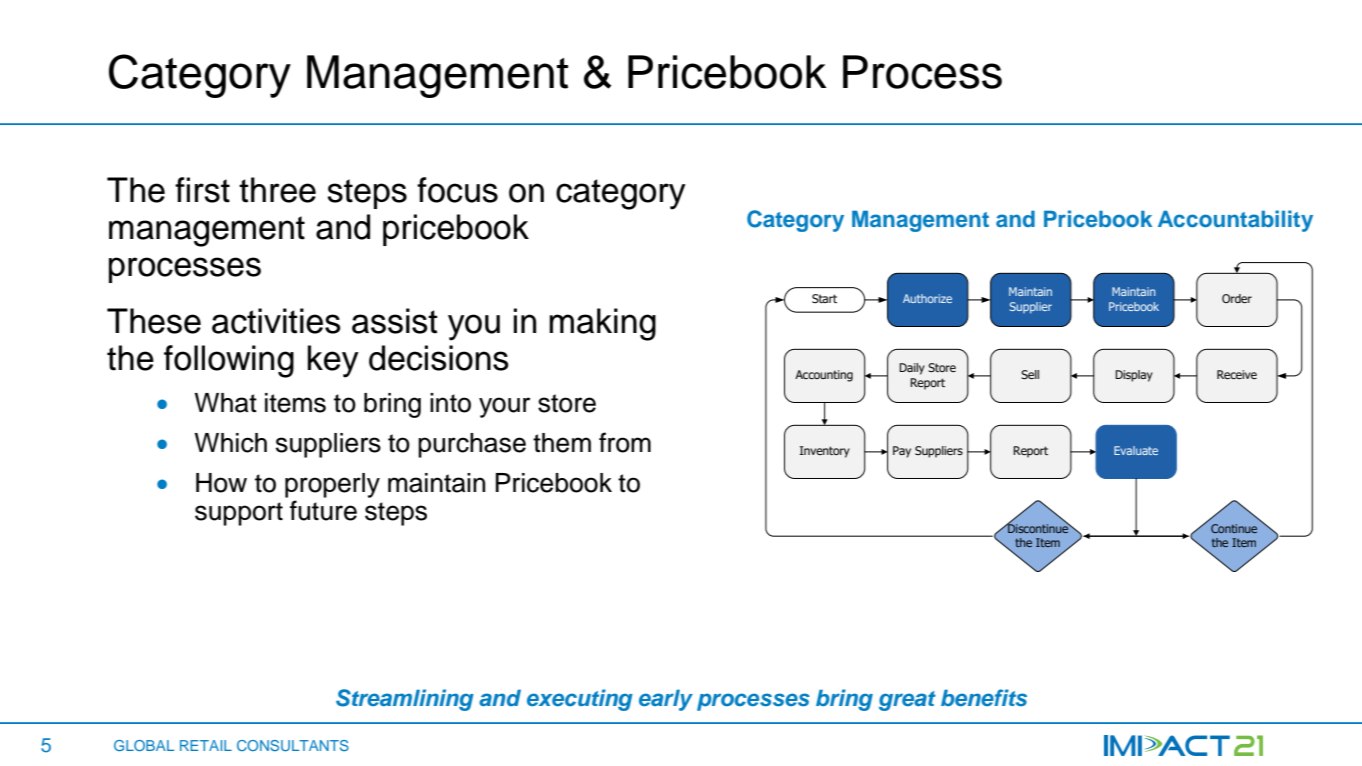  I want to click on support, so click(239, 514).
